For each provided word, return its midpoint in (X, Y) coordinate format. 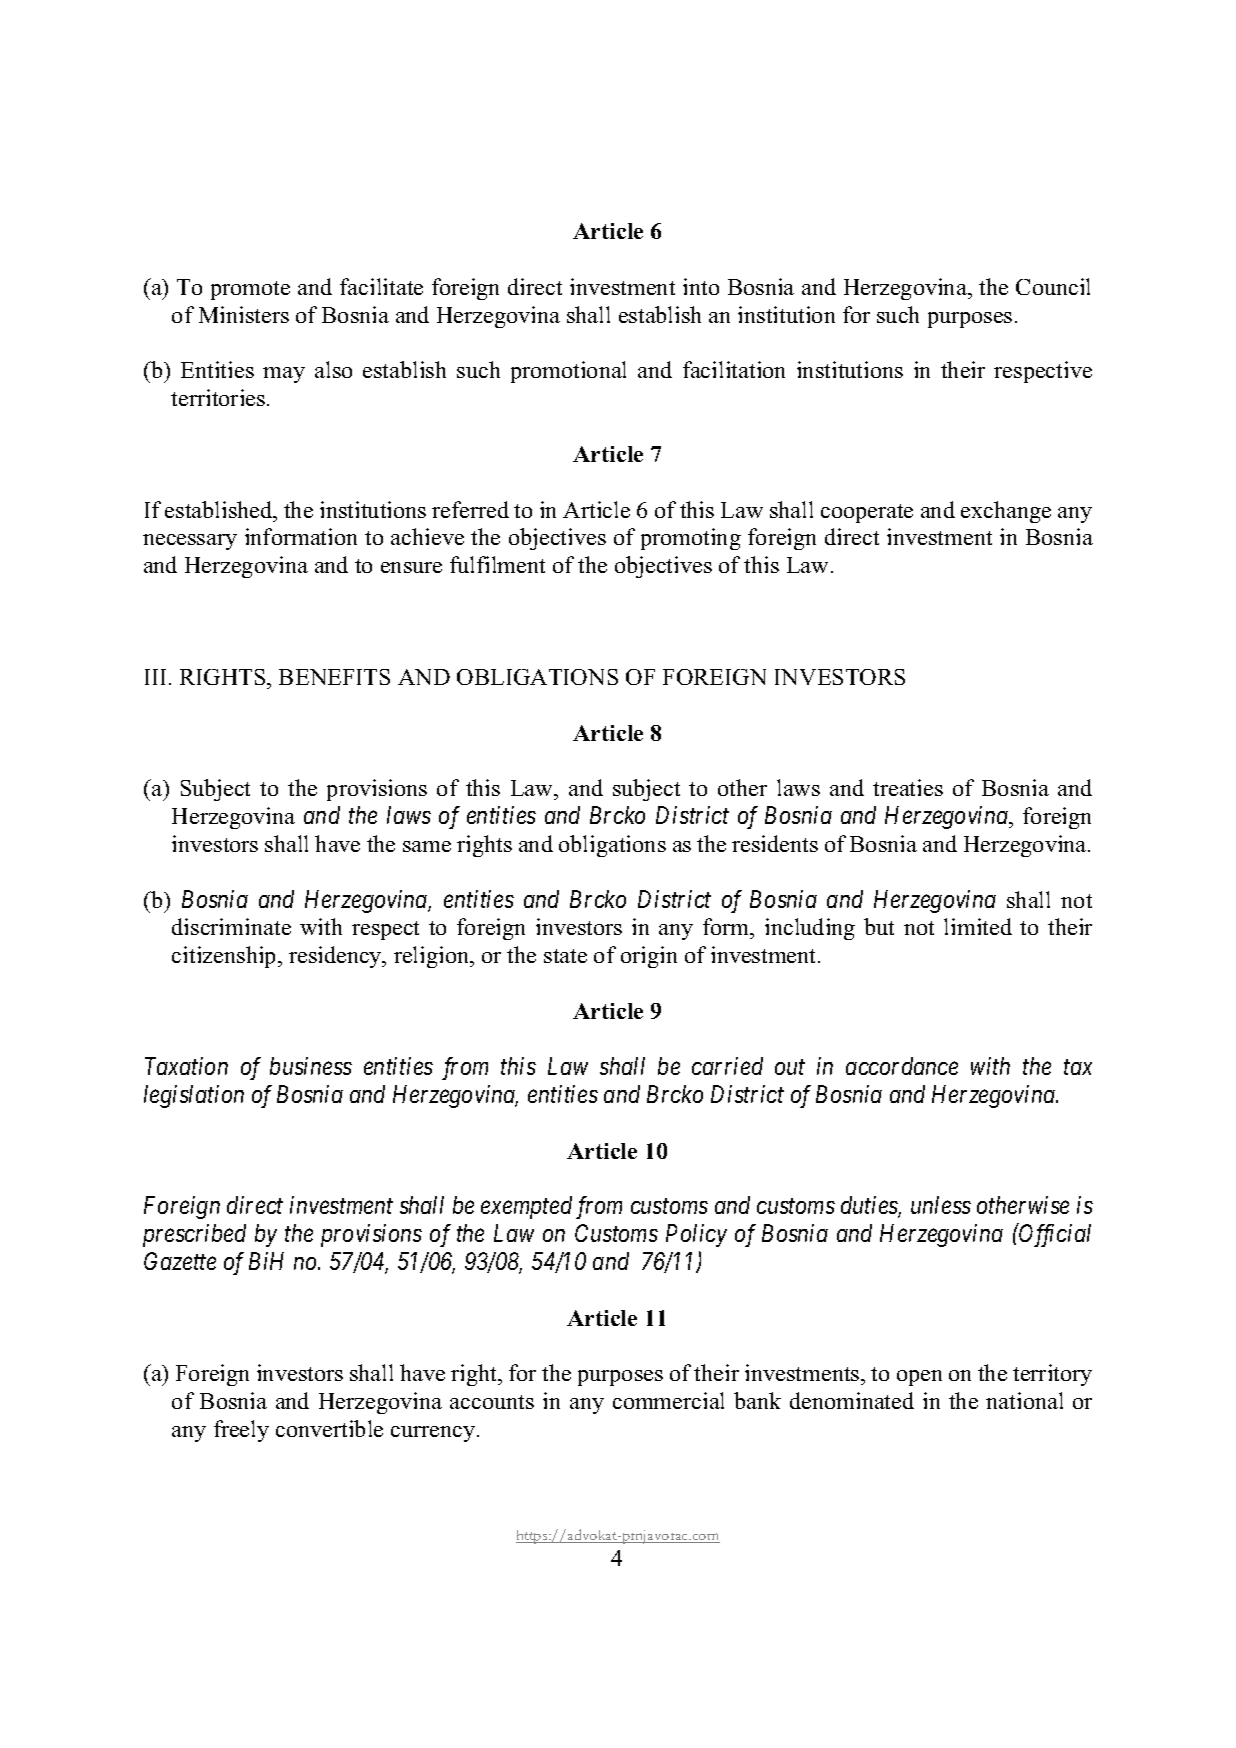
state (565, 956)
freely (241, 1431)
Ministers (244, 314)
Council (1053, 286)
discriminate (231, 926)
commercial (668, 1400)
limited (978, 926)
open (919, 1378)
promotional (568, 372)
